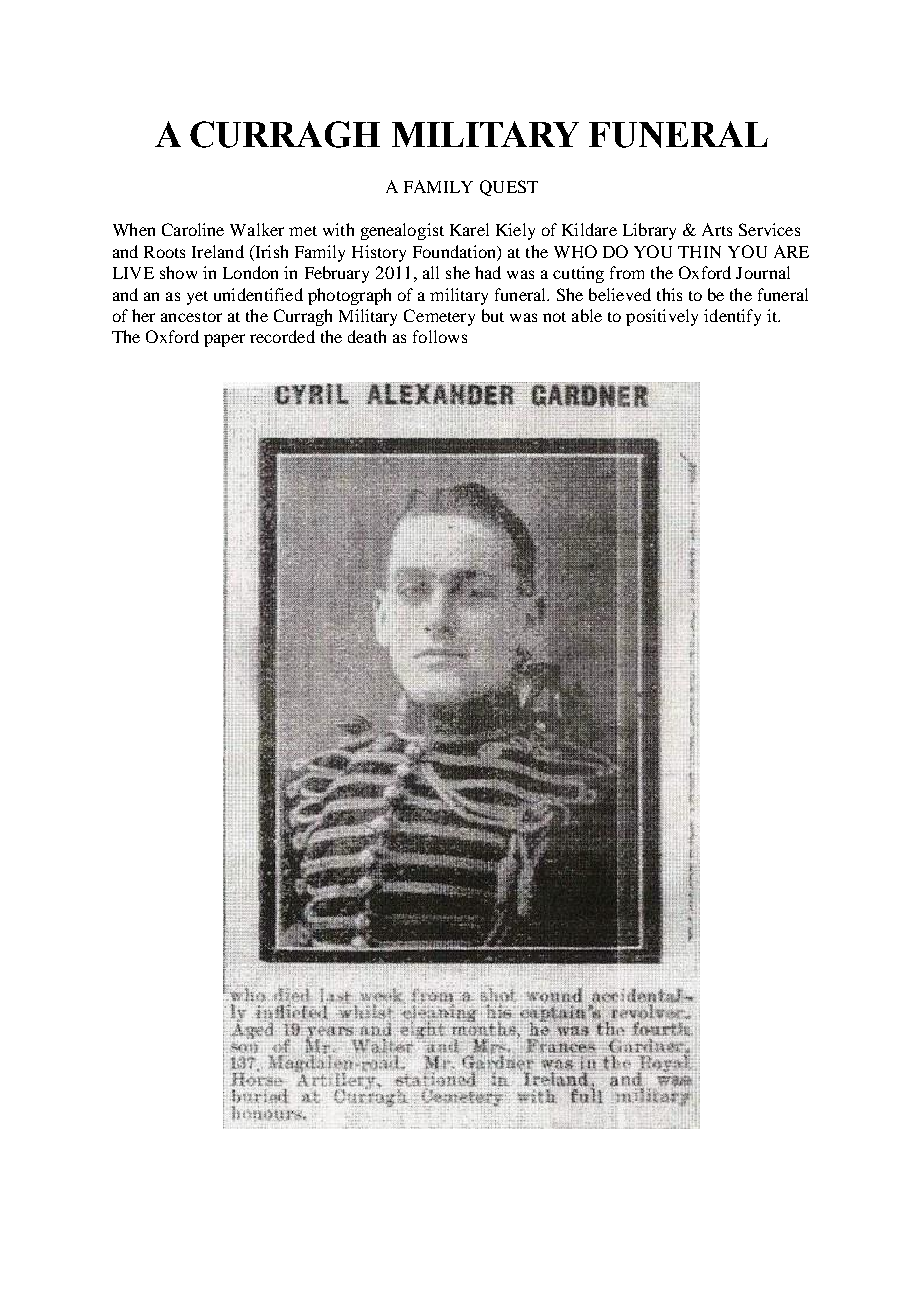 The height and width of the screenshot is (1308, 924). Describe the element at coordinates (627, 272) in the screenshot. I see `from` at that location.
